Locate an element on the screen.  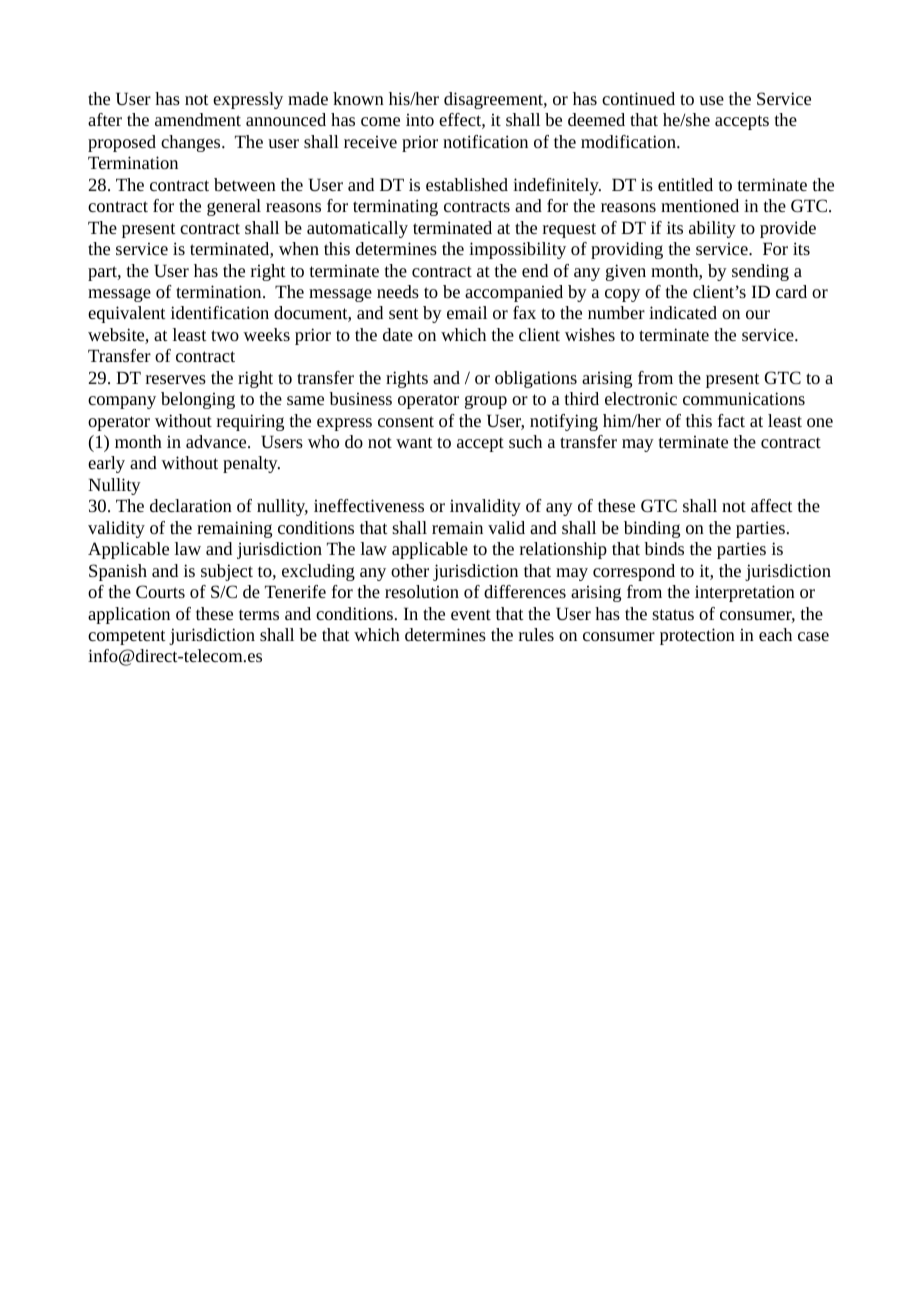
amendment is located at coordinates (198, 119).
